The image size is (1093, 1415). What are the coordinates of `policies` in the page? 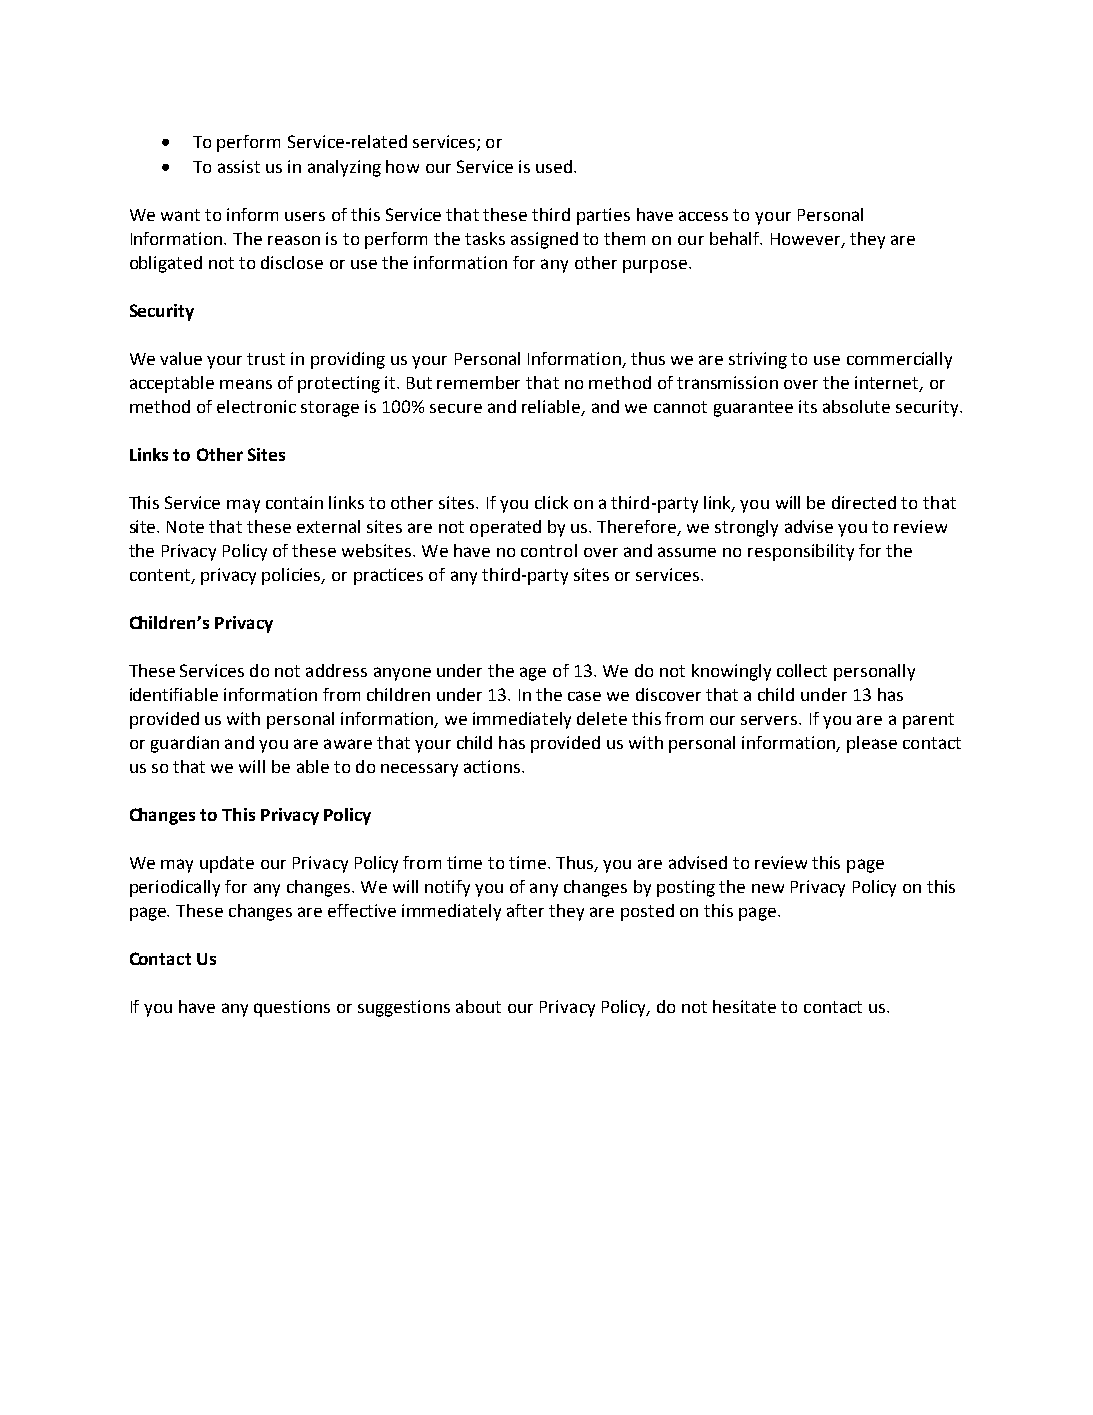 It's located at (292, 576).
